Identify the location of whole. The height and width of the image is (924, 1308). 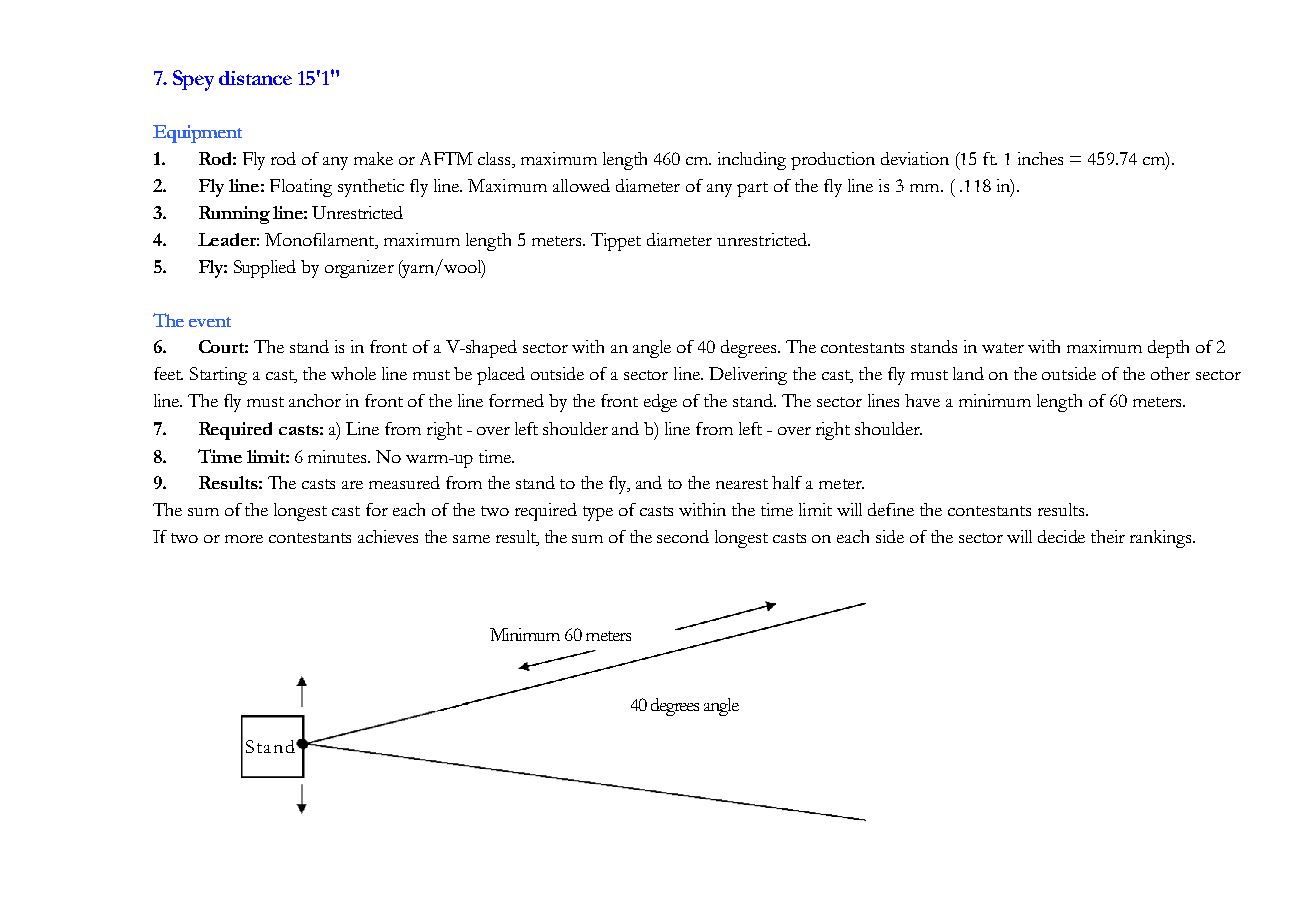
(353, 373).
